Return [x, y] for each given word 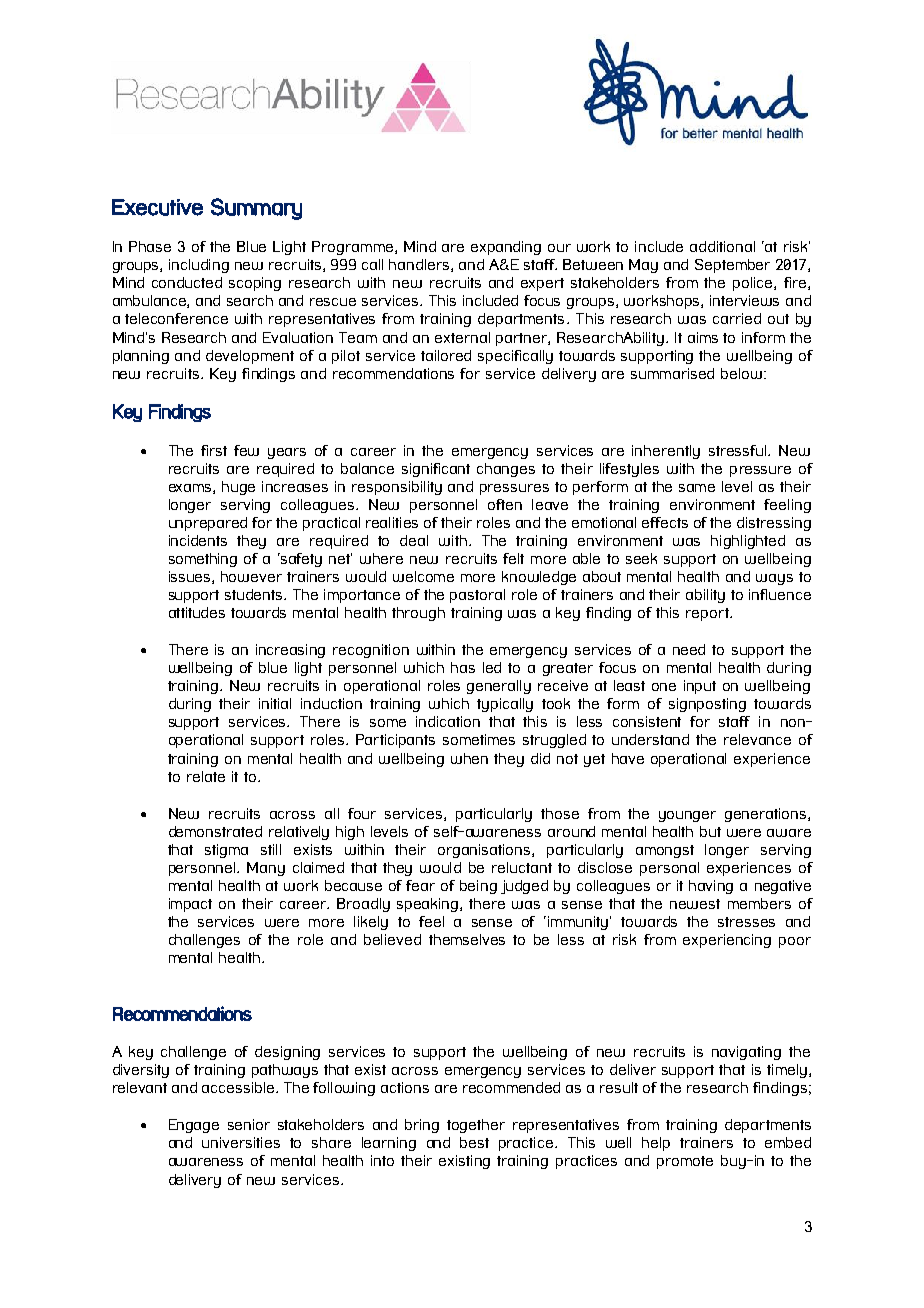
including [199, 266]
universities [241, 1142]
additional [722, 246]
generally [499, 687]
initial [275, 703]
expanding [506, 248]
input [700, 687]
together [476, 1126]
